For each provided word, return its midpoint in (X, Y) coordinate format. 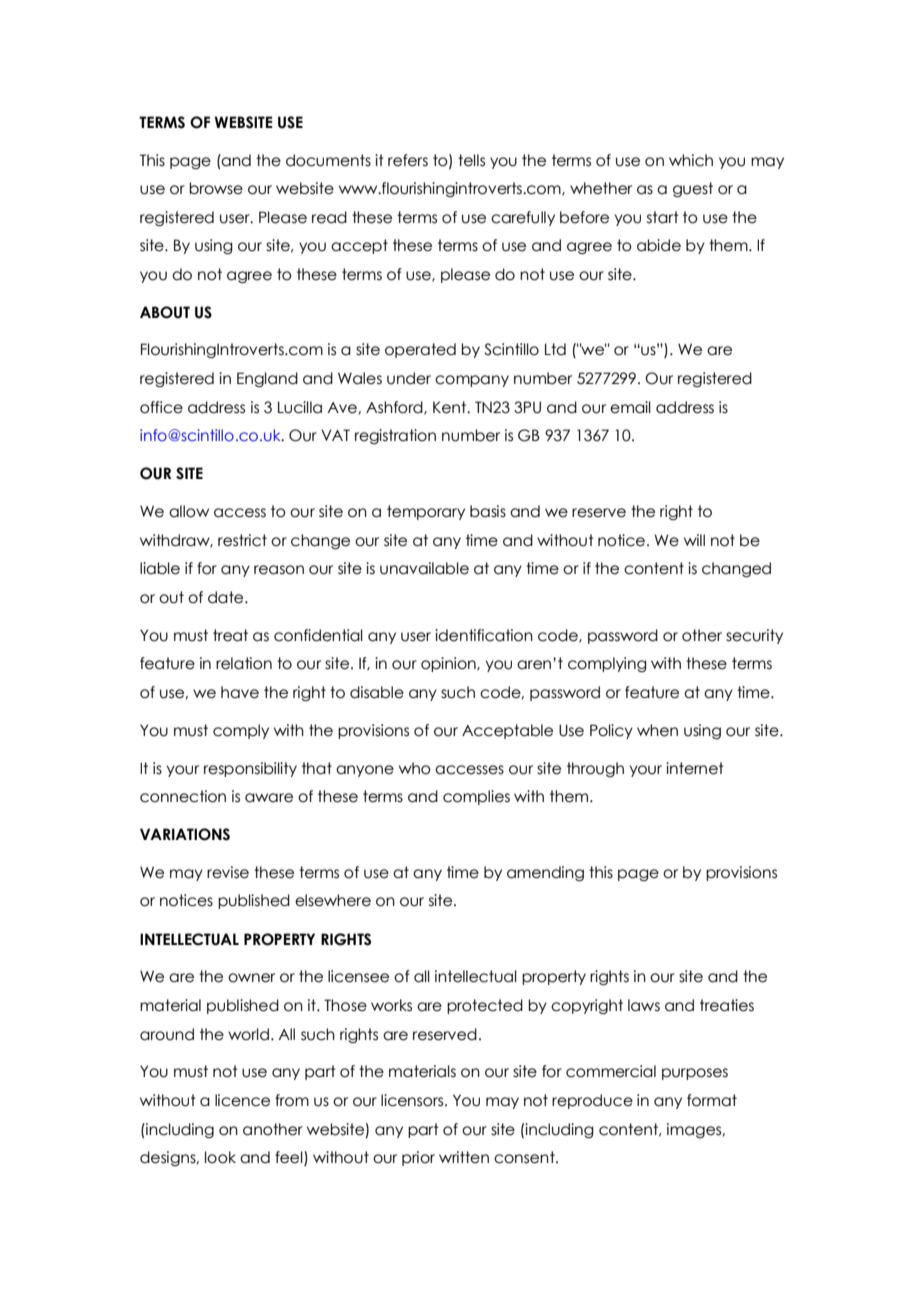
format (712, 1100)
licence (242, 1100)
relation (244, 663)
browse (216, 188)
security (754, 636)
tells (471, 160)
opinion (449, 664)
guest (693, 189)
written (464, 1157)
